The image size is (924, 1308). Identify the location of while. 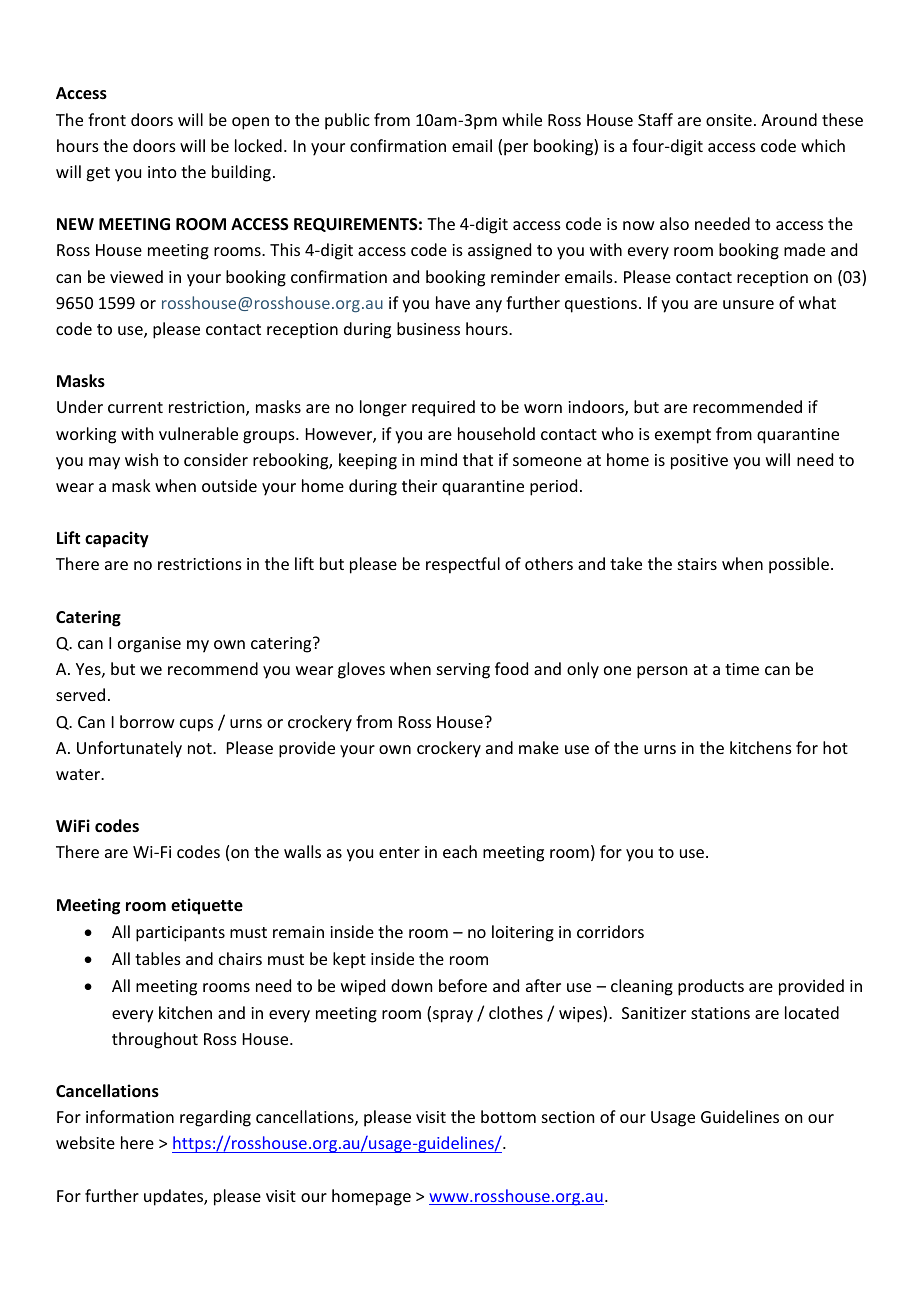
(522, 119).
